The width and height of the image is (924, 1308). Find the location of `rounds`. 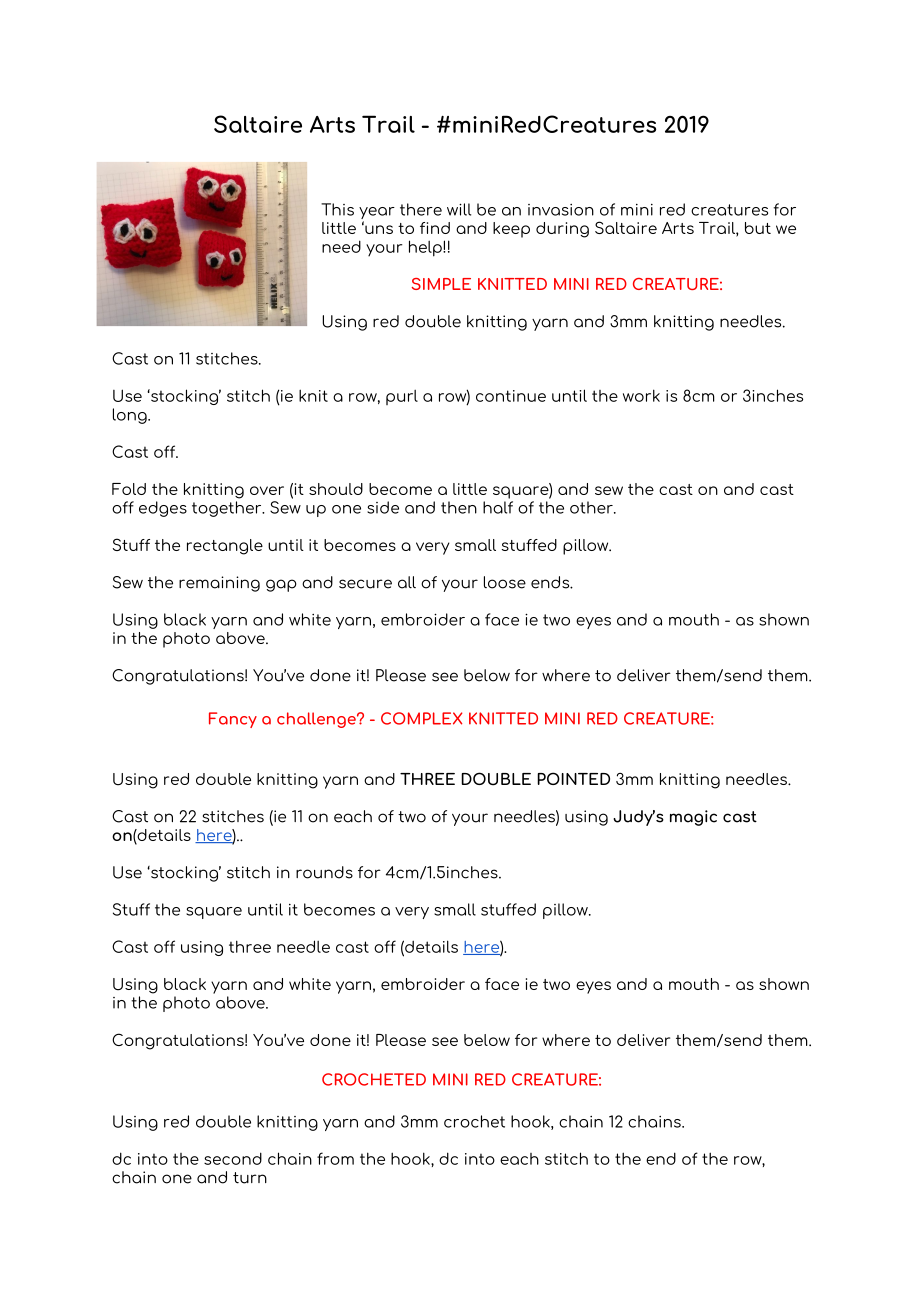

rounds is located at coordinates (324, 872).
